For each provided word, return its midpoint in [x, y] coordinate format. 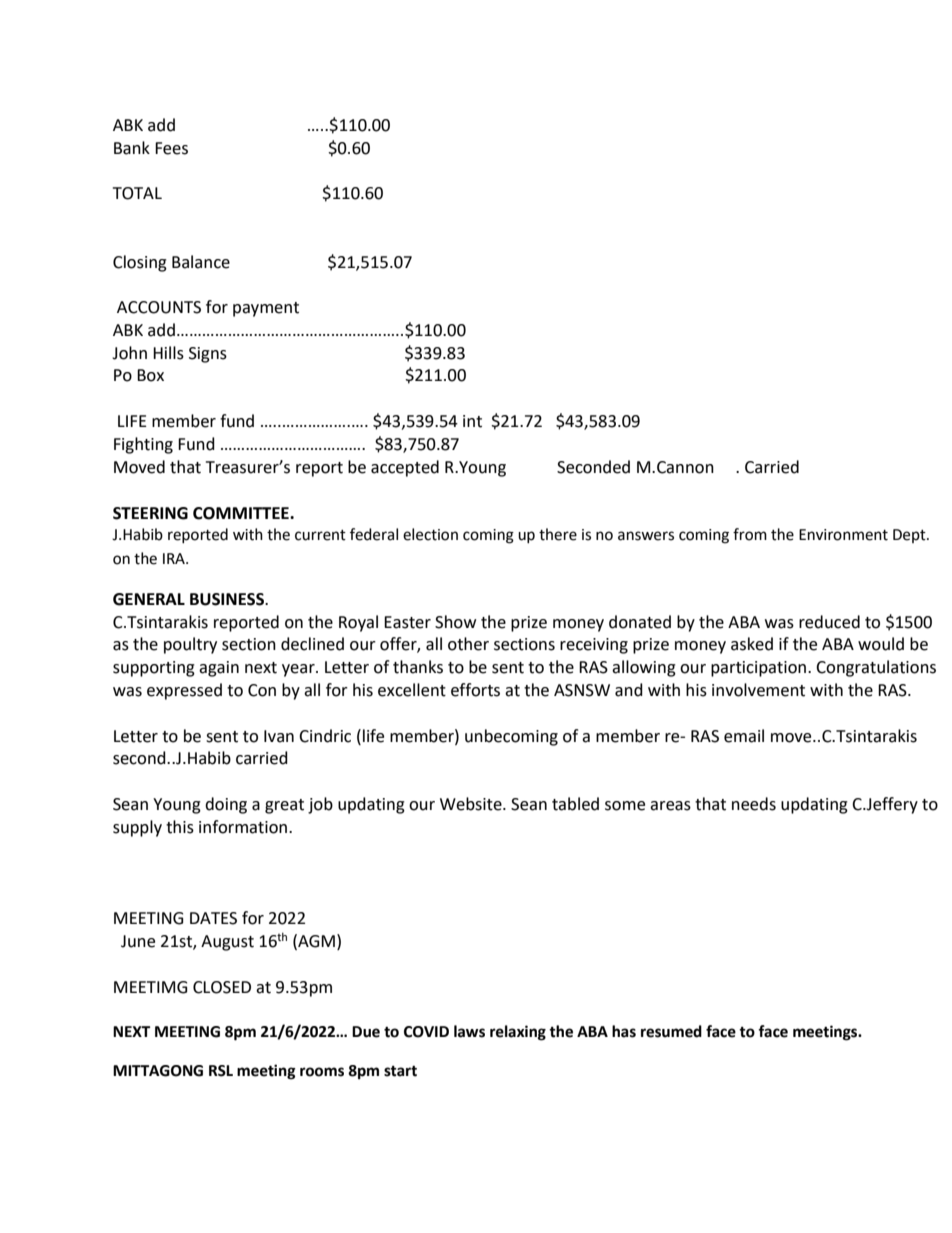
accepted [405, 468]
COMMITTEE [242, 513]
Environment [843, 535]
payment [266, 309]
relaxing [518, 1033]
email [744, 736]
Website [472, 804]
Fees [171, 148]
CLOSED [222, 987]
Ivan [279, 736]
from [750, 534]
